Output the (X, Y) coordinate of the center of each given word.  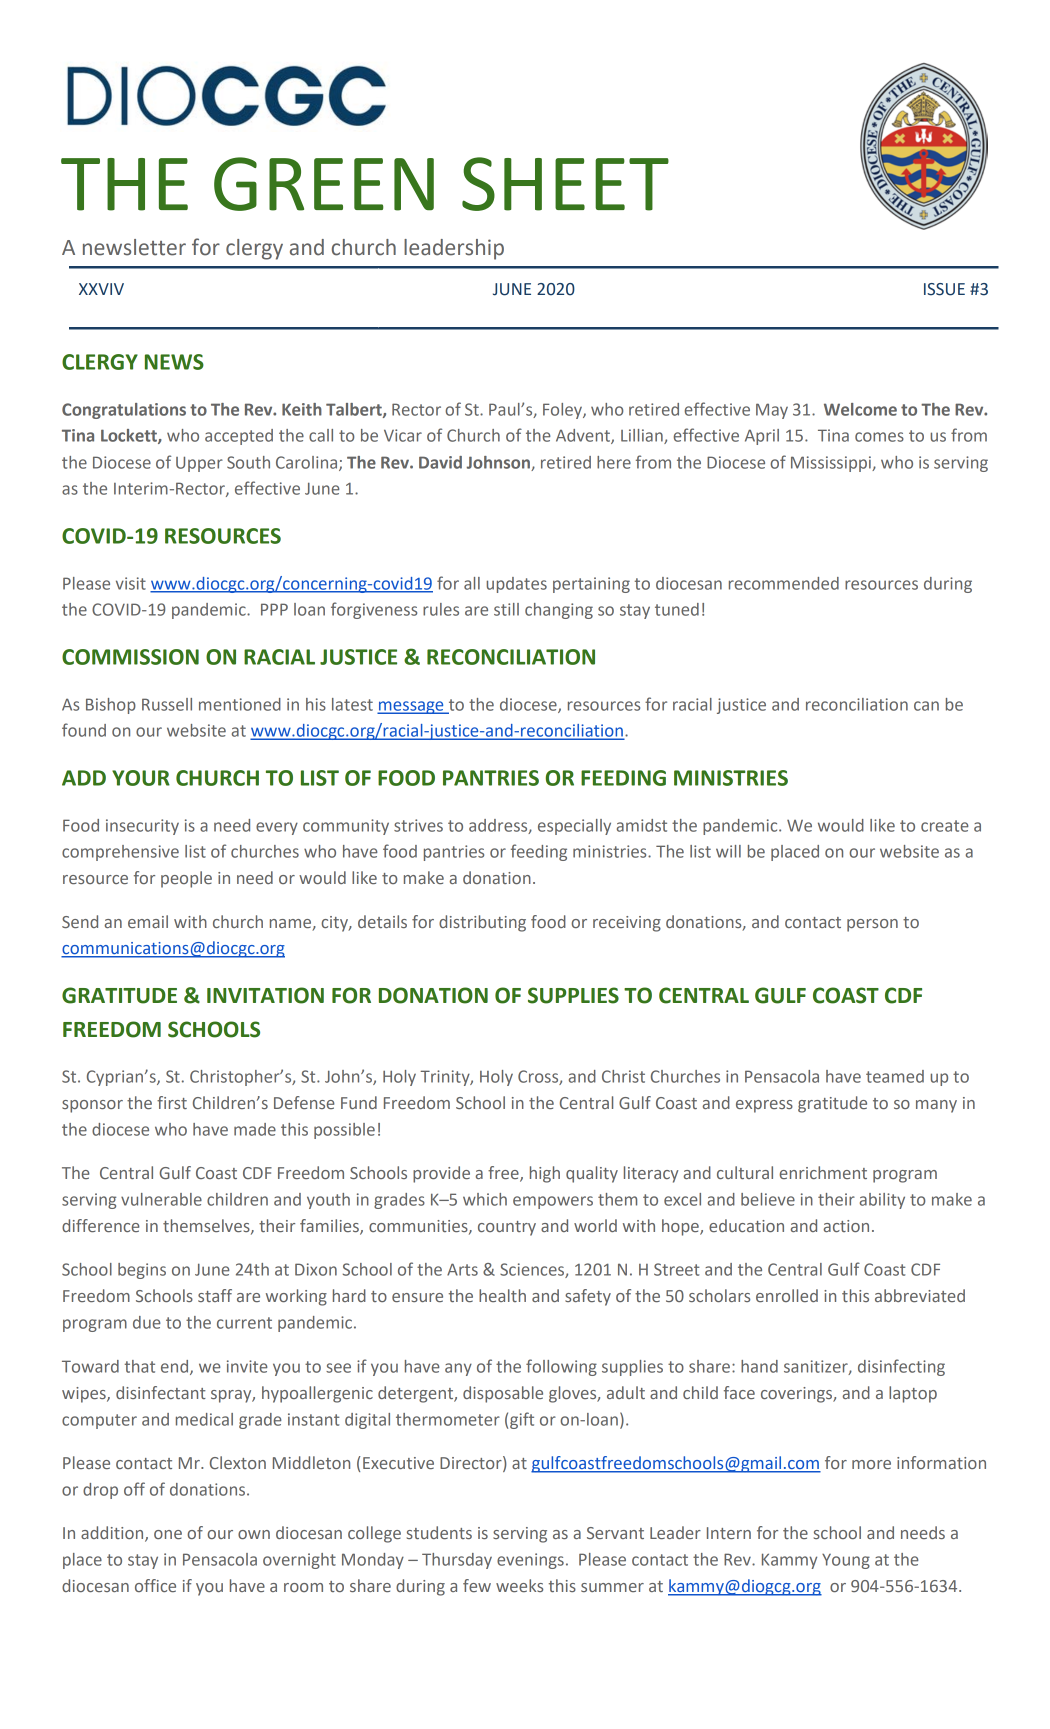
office (155, 1585)
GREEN (324, 184)
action (846, 1226)
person (872, 925)
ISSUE (944, 289)
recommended (784, 583)
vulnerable (161, 1199)
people (186, 879)
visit (131, 583)
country (507, 1228)
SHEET (565, 184)
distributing (482, 923)
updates (517, 585)
